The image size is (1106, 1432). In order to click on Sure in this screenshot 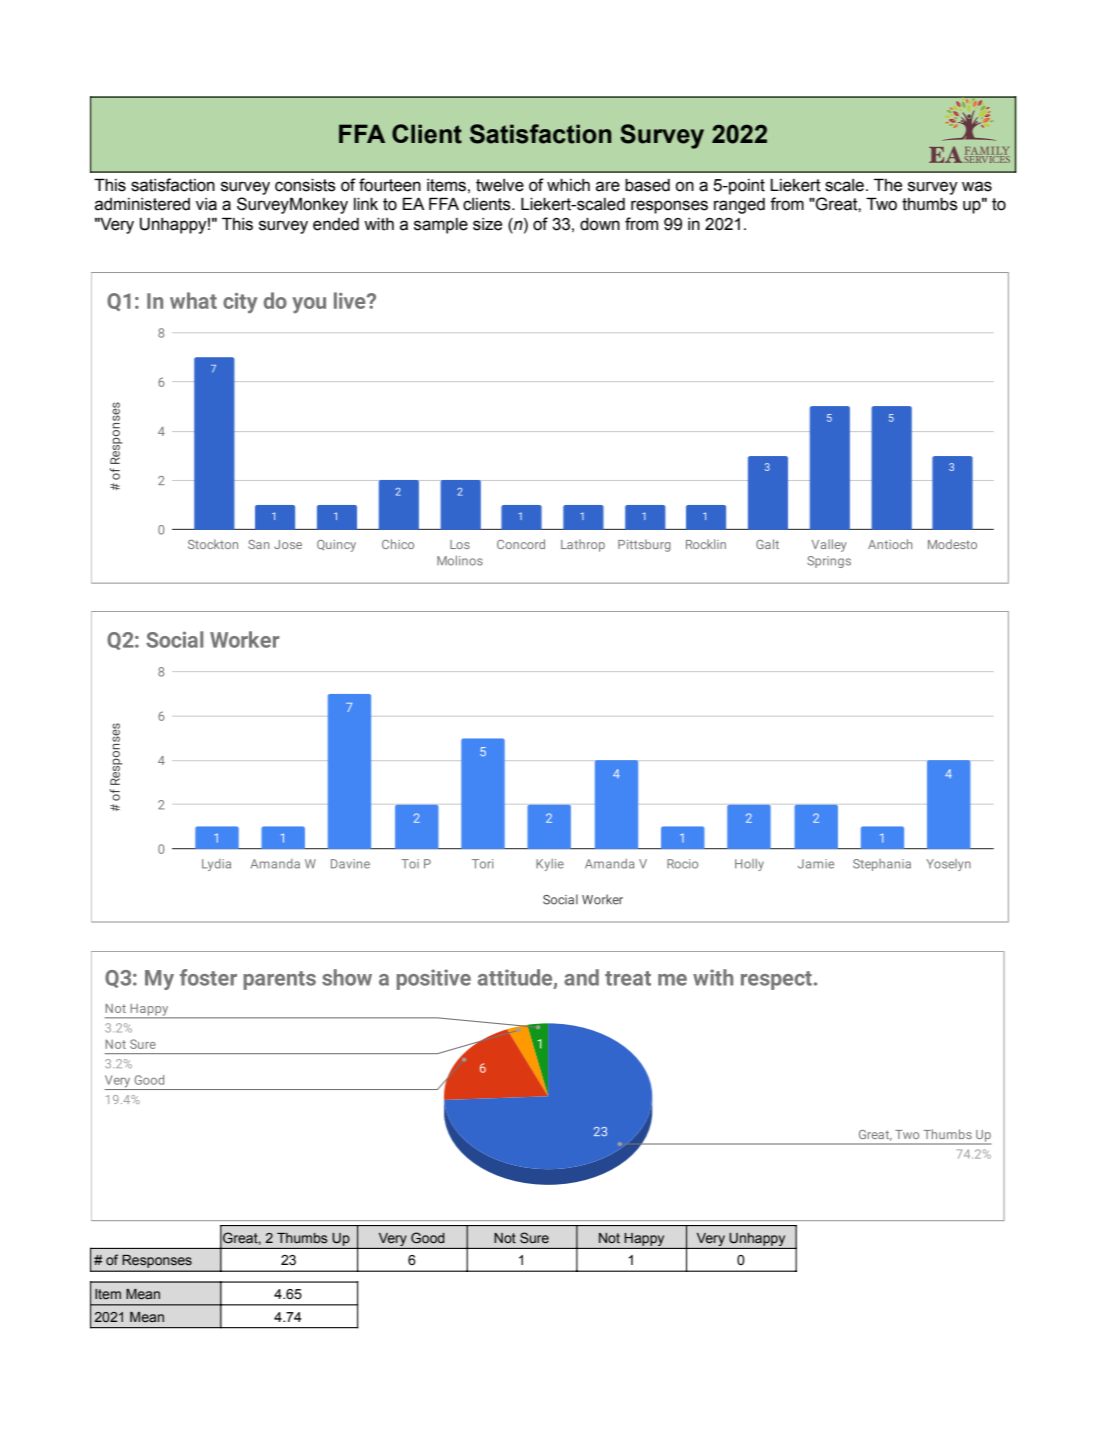, I will do `click(534, 1238)`.
